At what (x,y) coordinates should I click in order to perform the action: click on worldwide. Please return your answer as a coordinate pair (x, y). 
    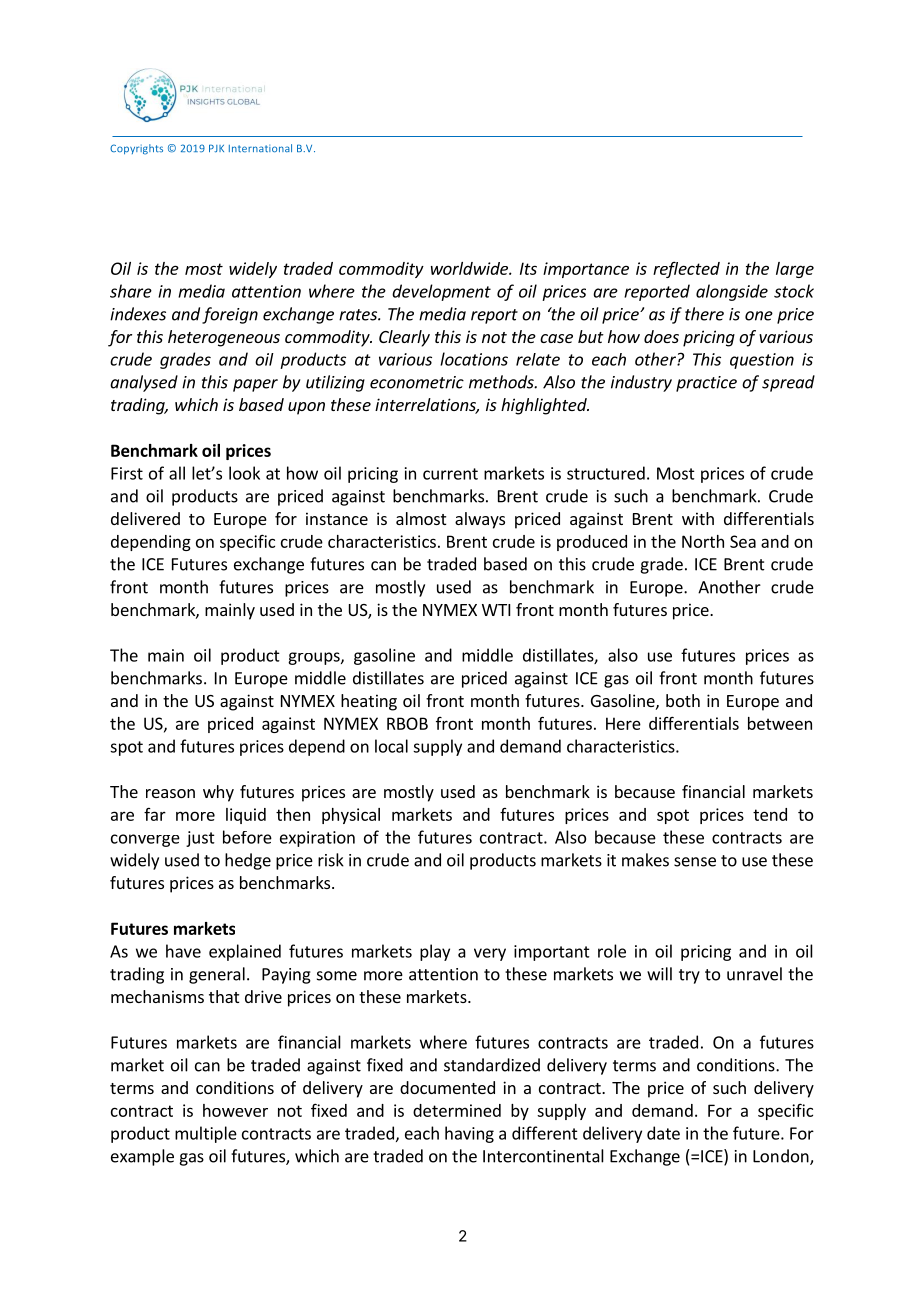
    Looking at the image, I should click on (470, 268).
